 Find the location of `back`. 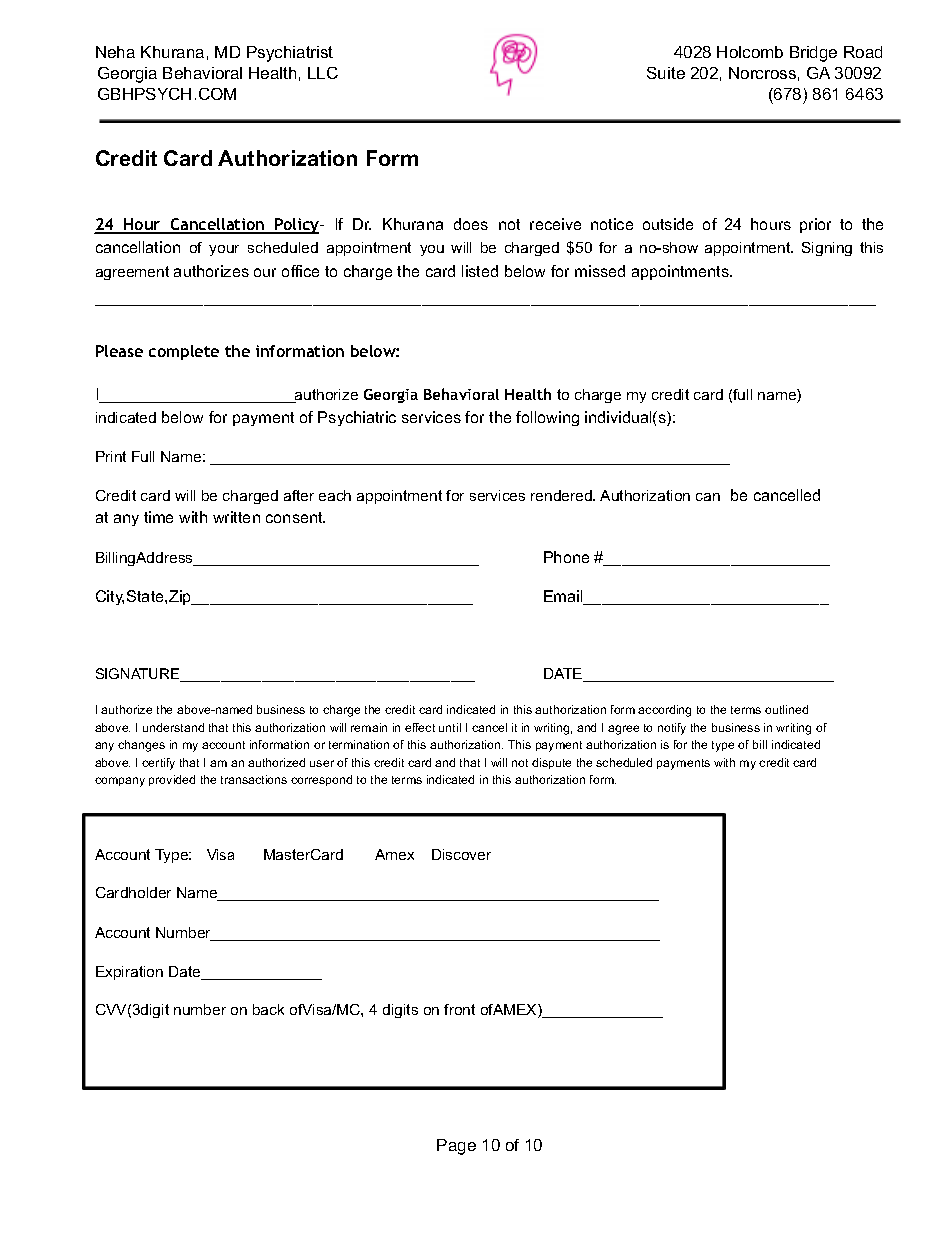

back is located at coordinates (268, 1009).
